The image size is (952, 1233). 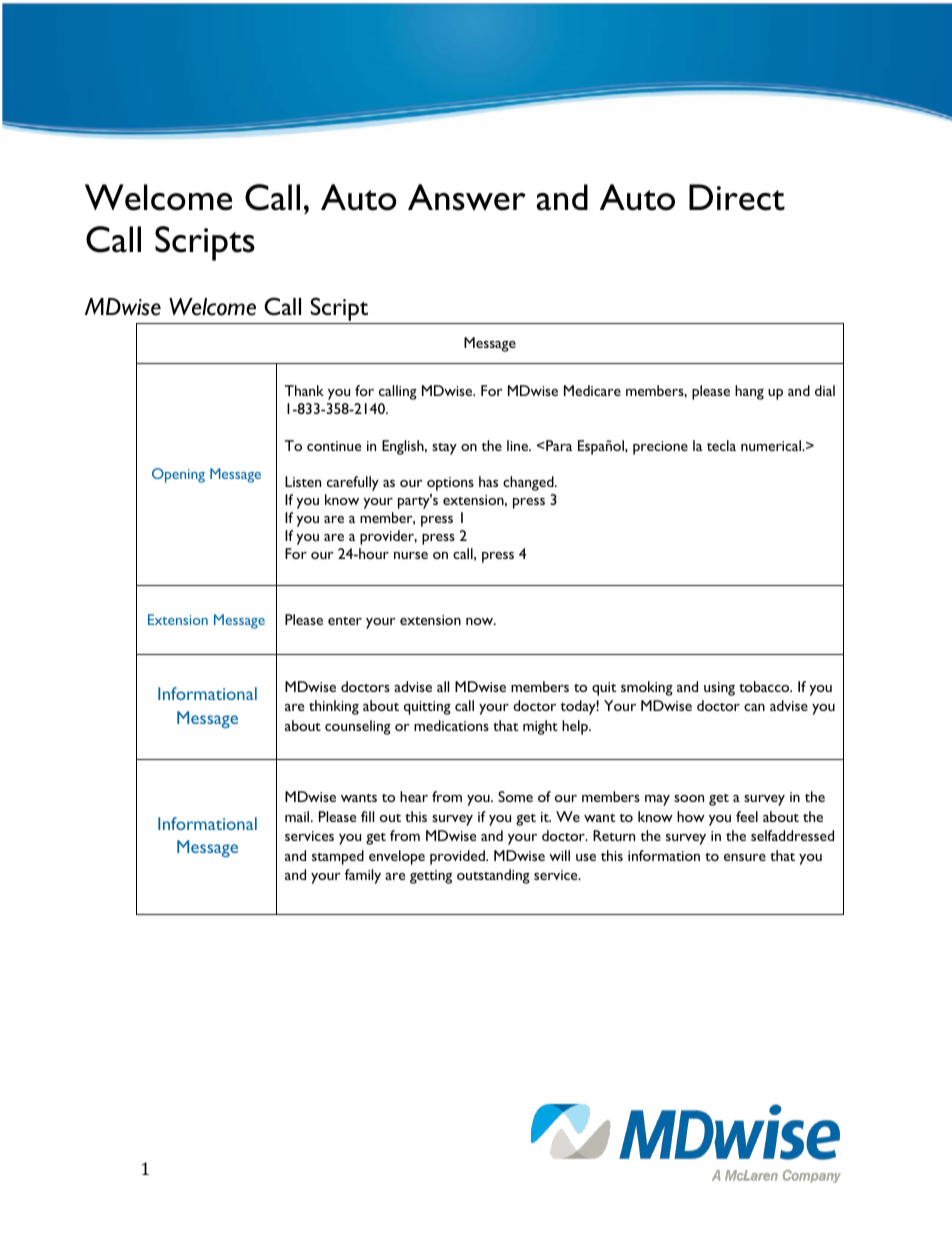 I want to click on Thank, so click(x=304, y=390).
